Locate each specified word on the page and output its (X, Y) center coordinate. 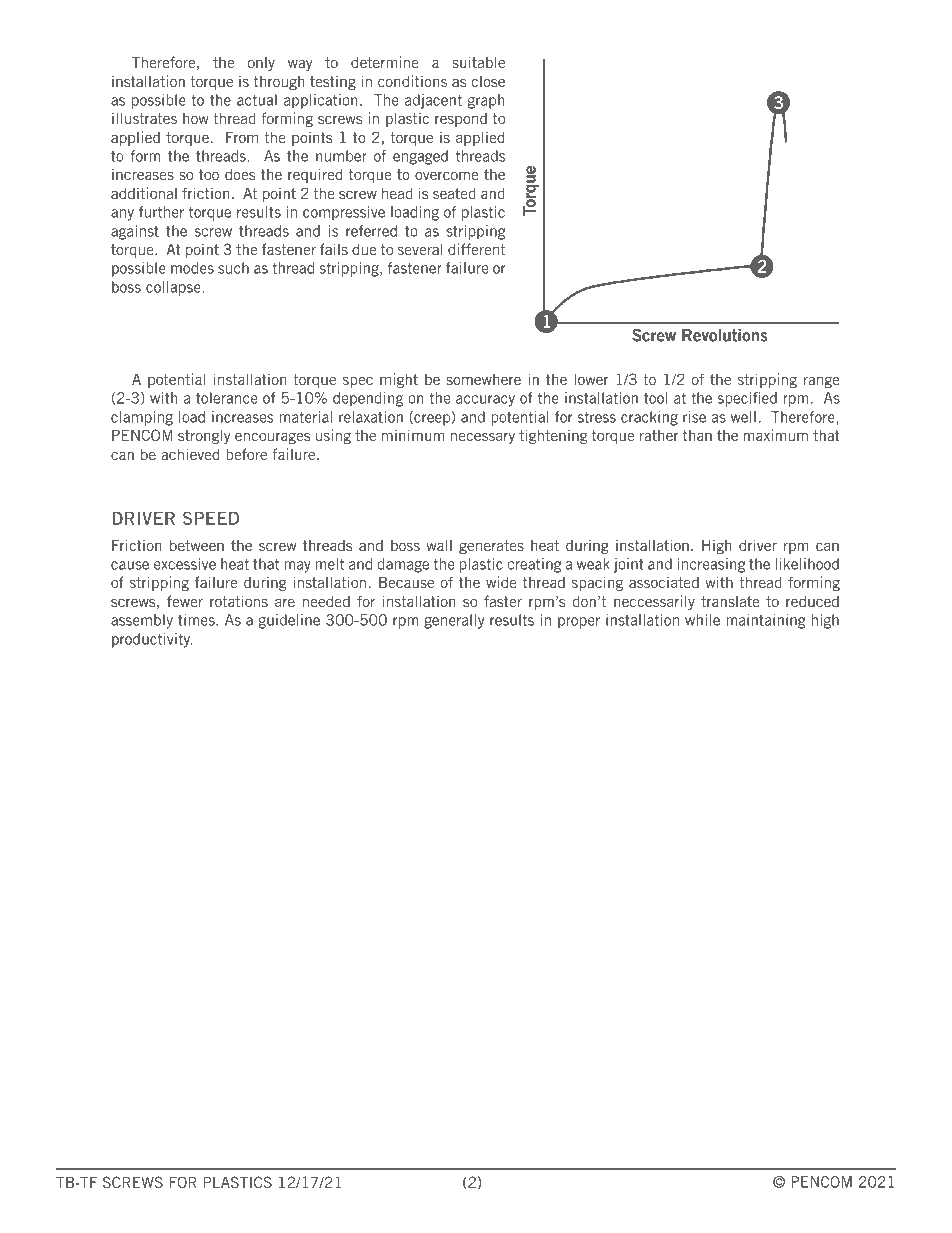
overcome (446, 175)
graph (486, 101)
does (240, 174)
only (261, 64)
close (488, 81)
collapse (174, 288)
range (821, 382)
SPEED (211, 518)
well (743, 417)
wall (439, 545)
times (197, 620)
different (476, 249)
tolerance (227, 398)
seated (454, 193)
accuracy (485, 401)
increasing (711, 565)
